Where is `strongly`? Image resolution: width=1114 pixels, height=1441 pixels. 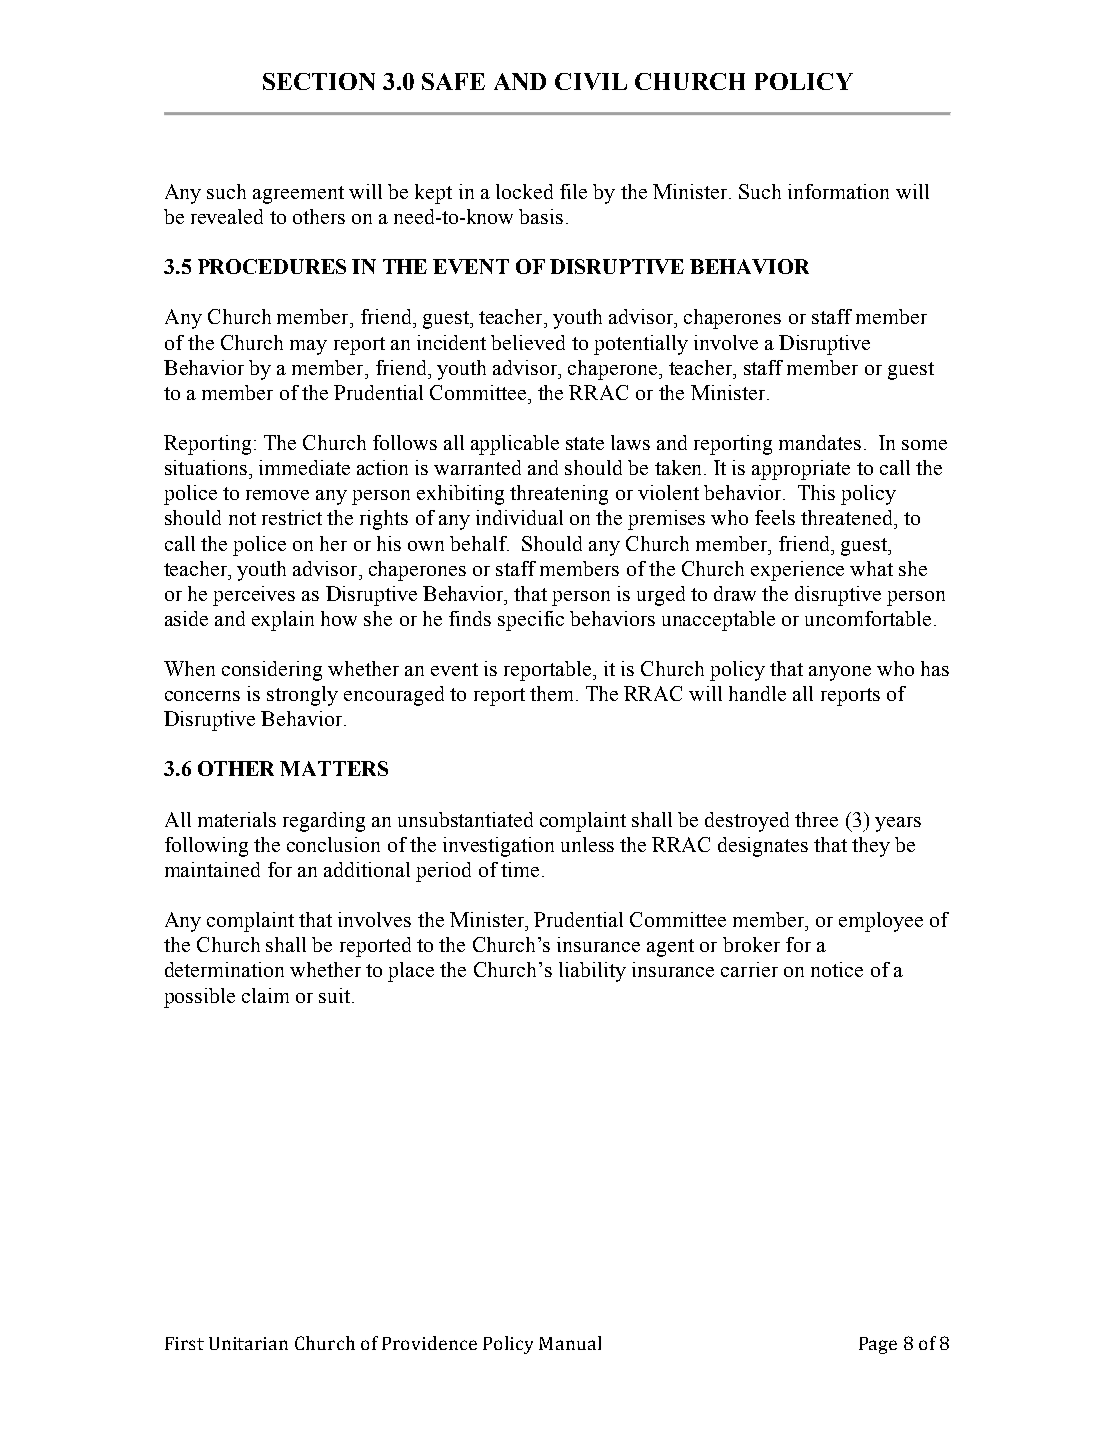 strongly is located at coordinates (302, 696).
